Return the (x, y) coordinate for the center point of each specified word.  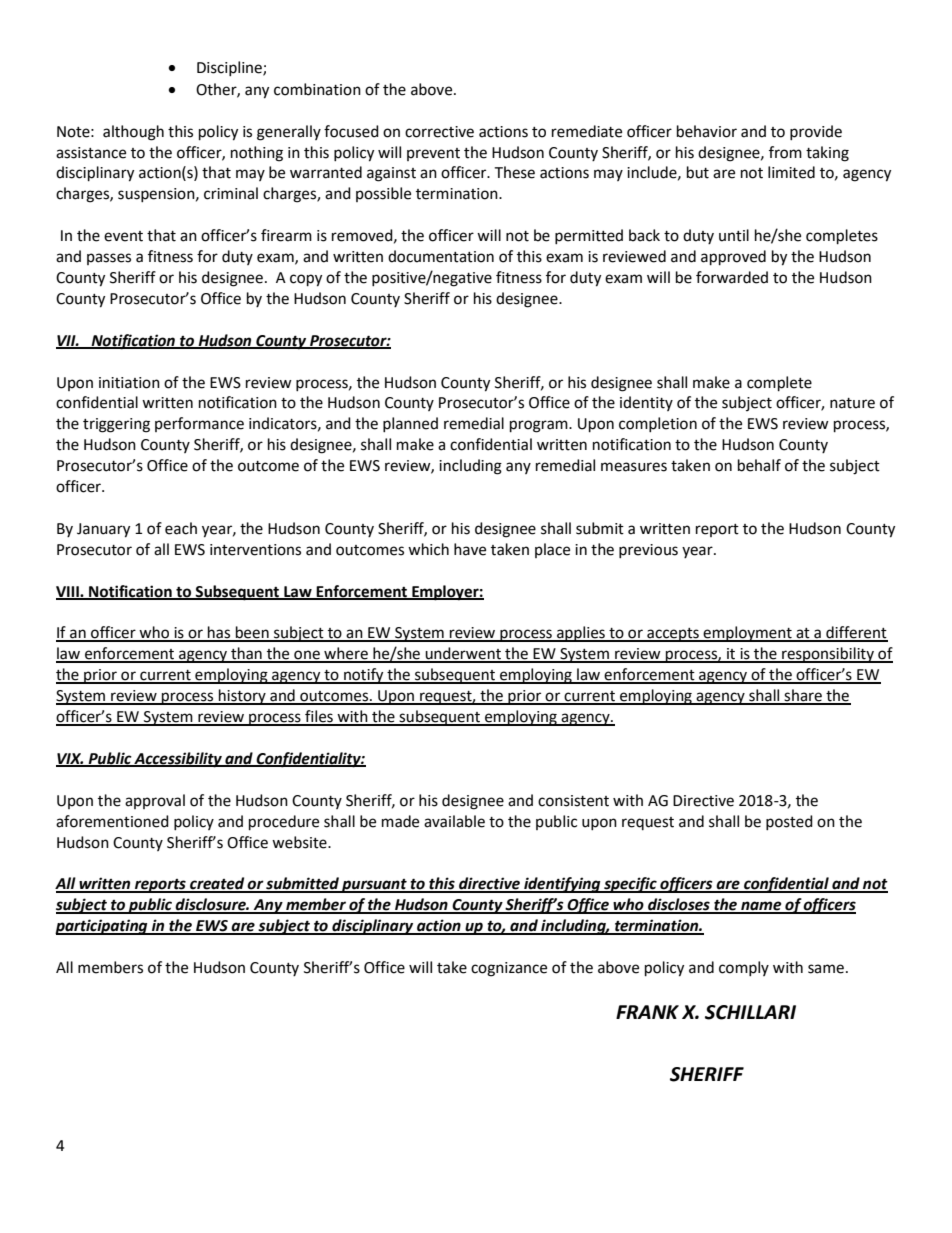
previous (648, 551)
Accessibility (178, 760)
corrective (439, 132)
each (181, 528)
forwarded (732, 277)
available (454, 821)
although (133, 133)
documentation (441, 256)
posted (789, 822)
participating (102, 927)
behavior (707, 131)
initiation (129, 383)
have (470, 549)
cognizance (509, 969)
